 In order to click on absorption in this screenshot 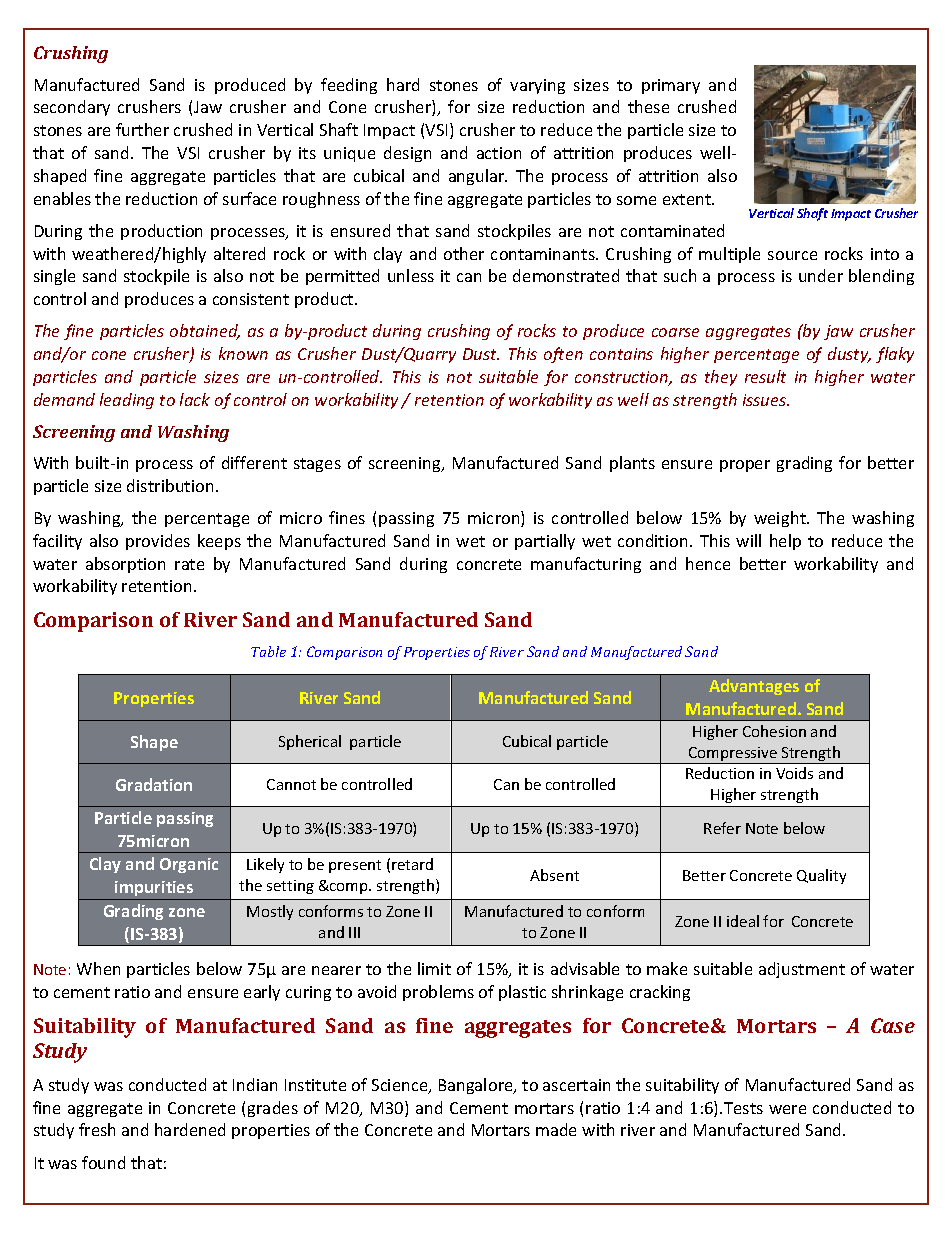, I will do `click(125, 565)`.
